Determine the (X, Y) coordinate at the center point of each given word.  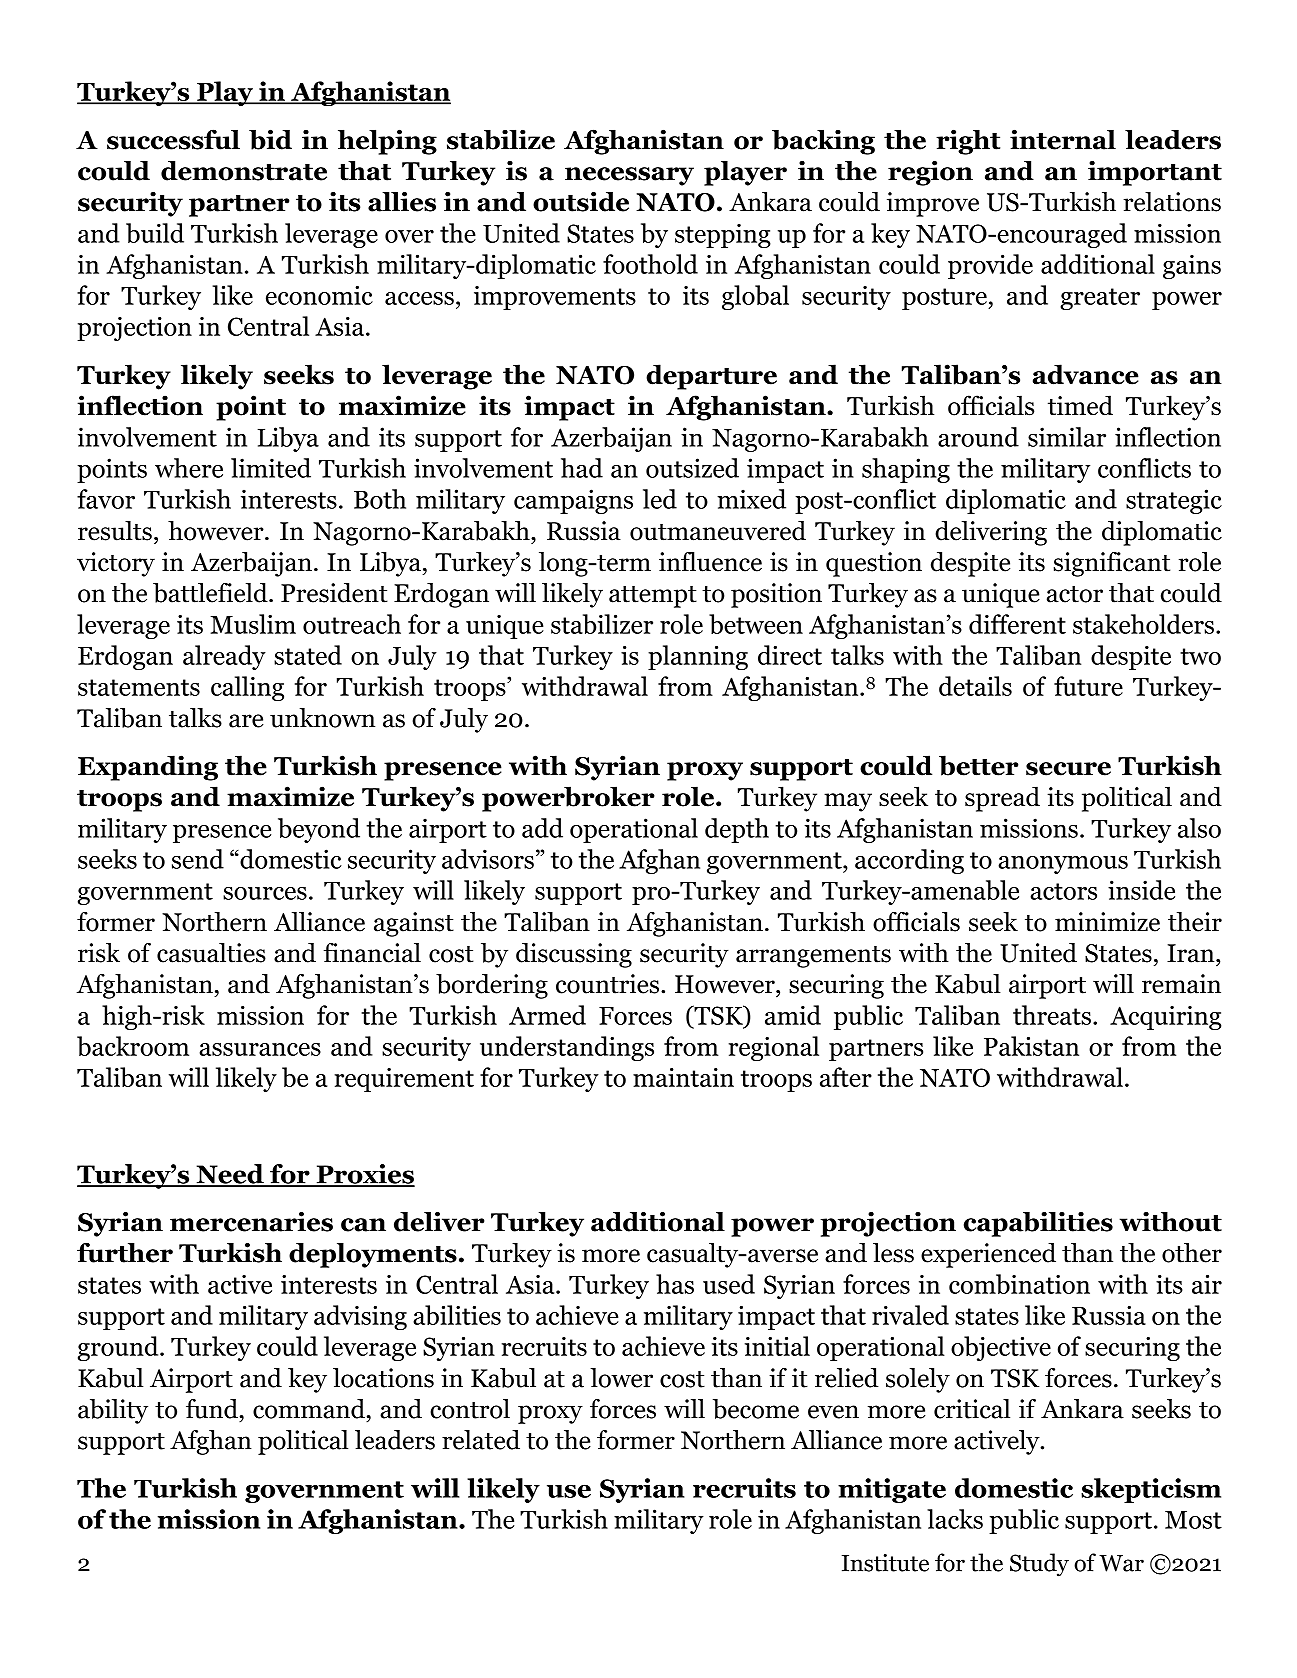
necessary (629, 176)
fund (212, 1409)
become (756, 1409)
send (198, 859)
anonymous (1063, 865)
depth (737, 830)
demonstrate (244, 170)
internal (1063, 139)
